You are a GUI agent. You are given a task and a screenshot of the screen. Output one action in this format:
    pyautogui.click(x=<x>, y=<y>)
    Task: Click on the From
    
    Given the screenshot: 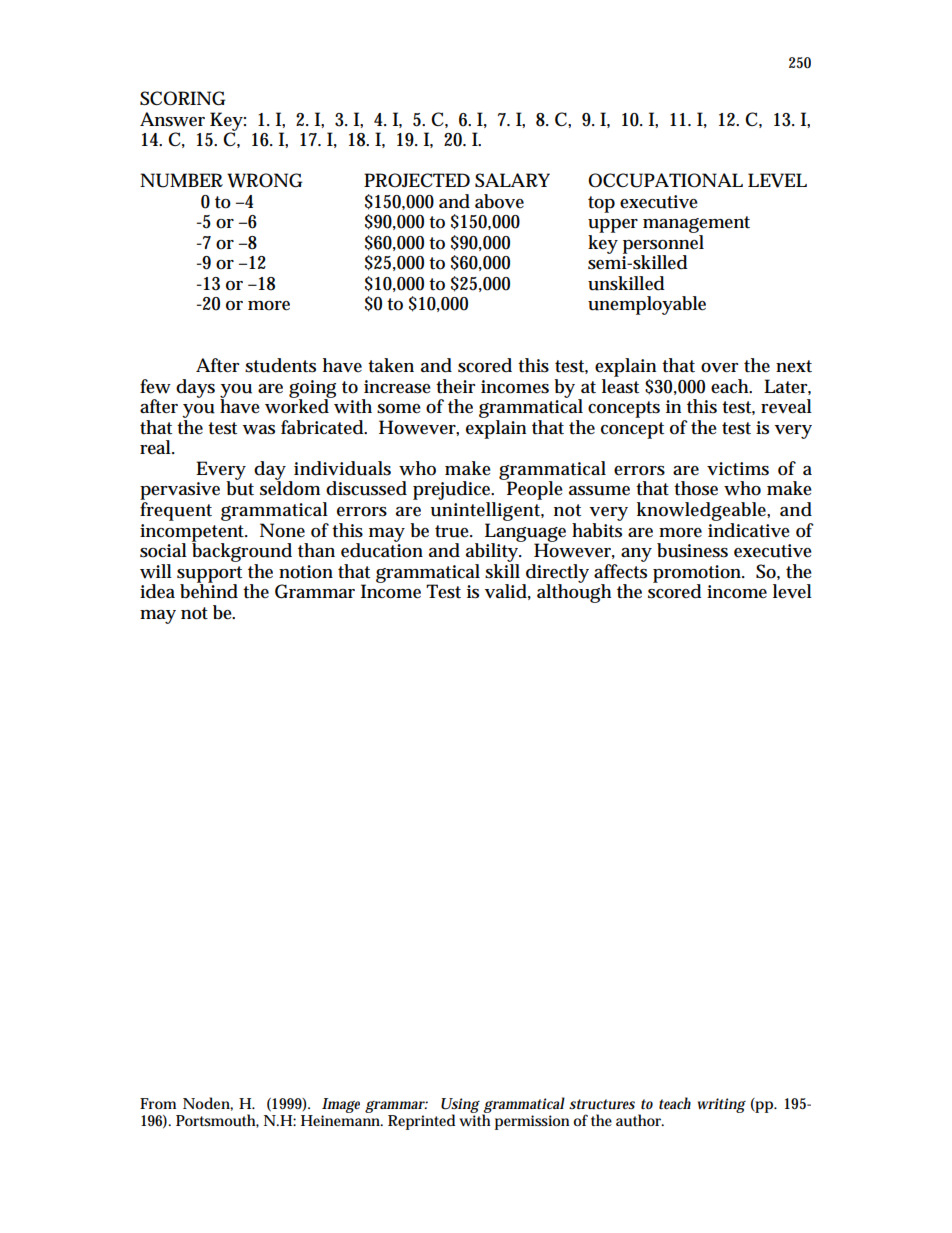 What is the action you would take?
    pyautogui.click(x=158, y=1103)
